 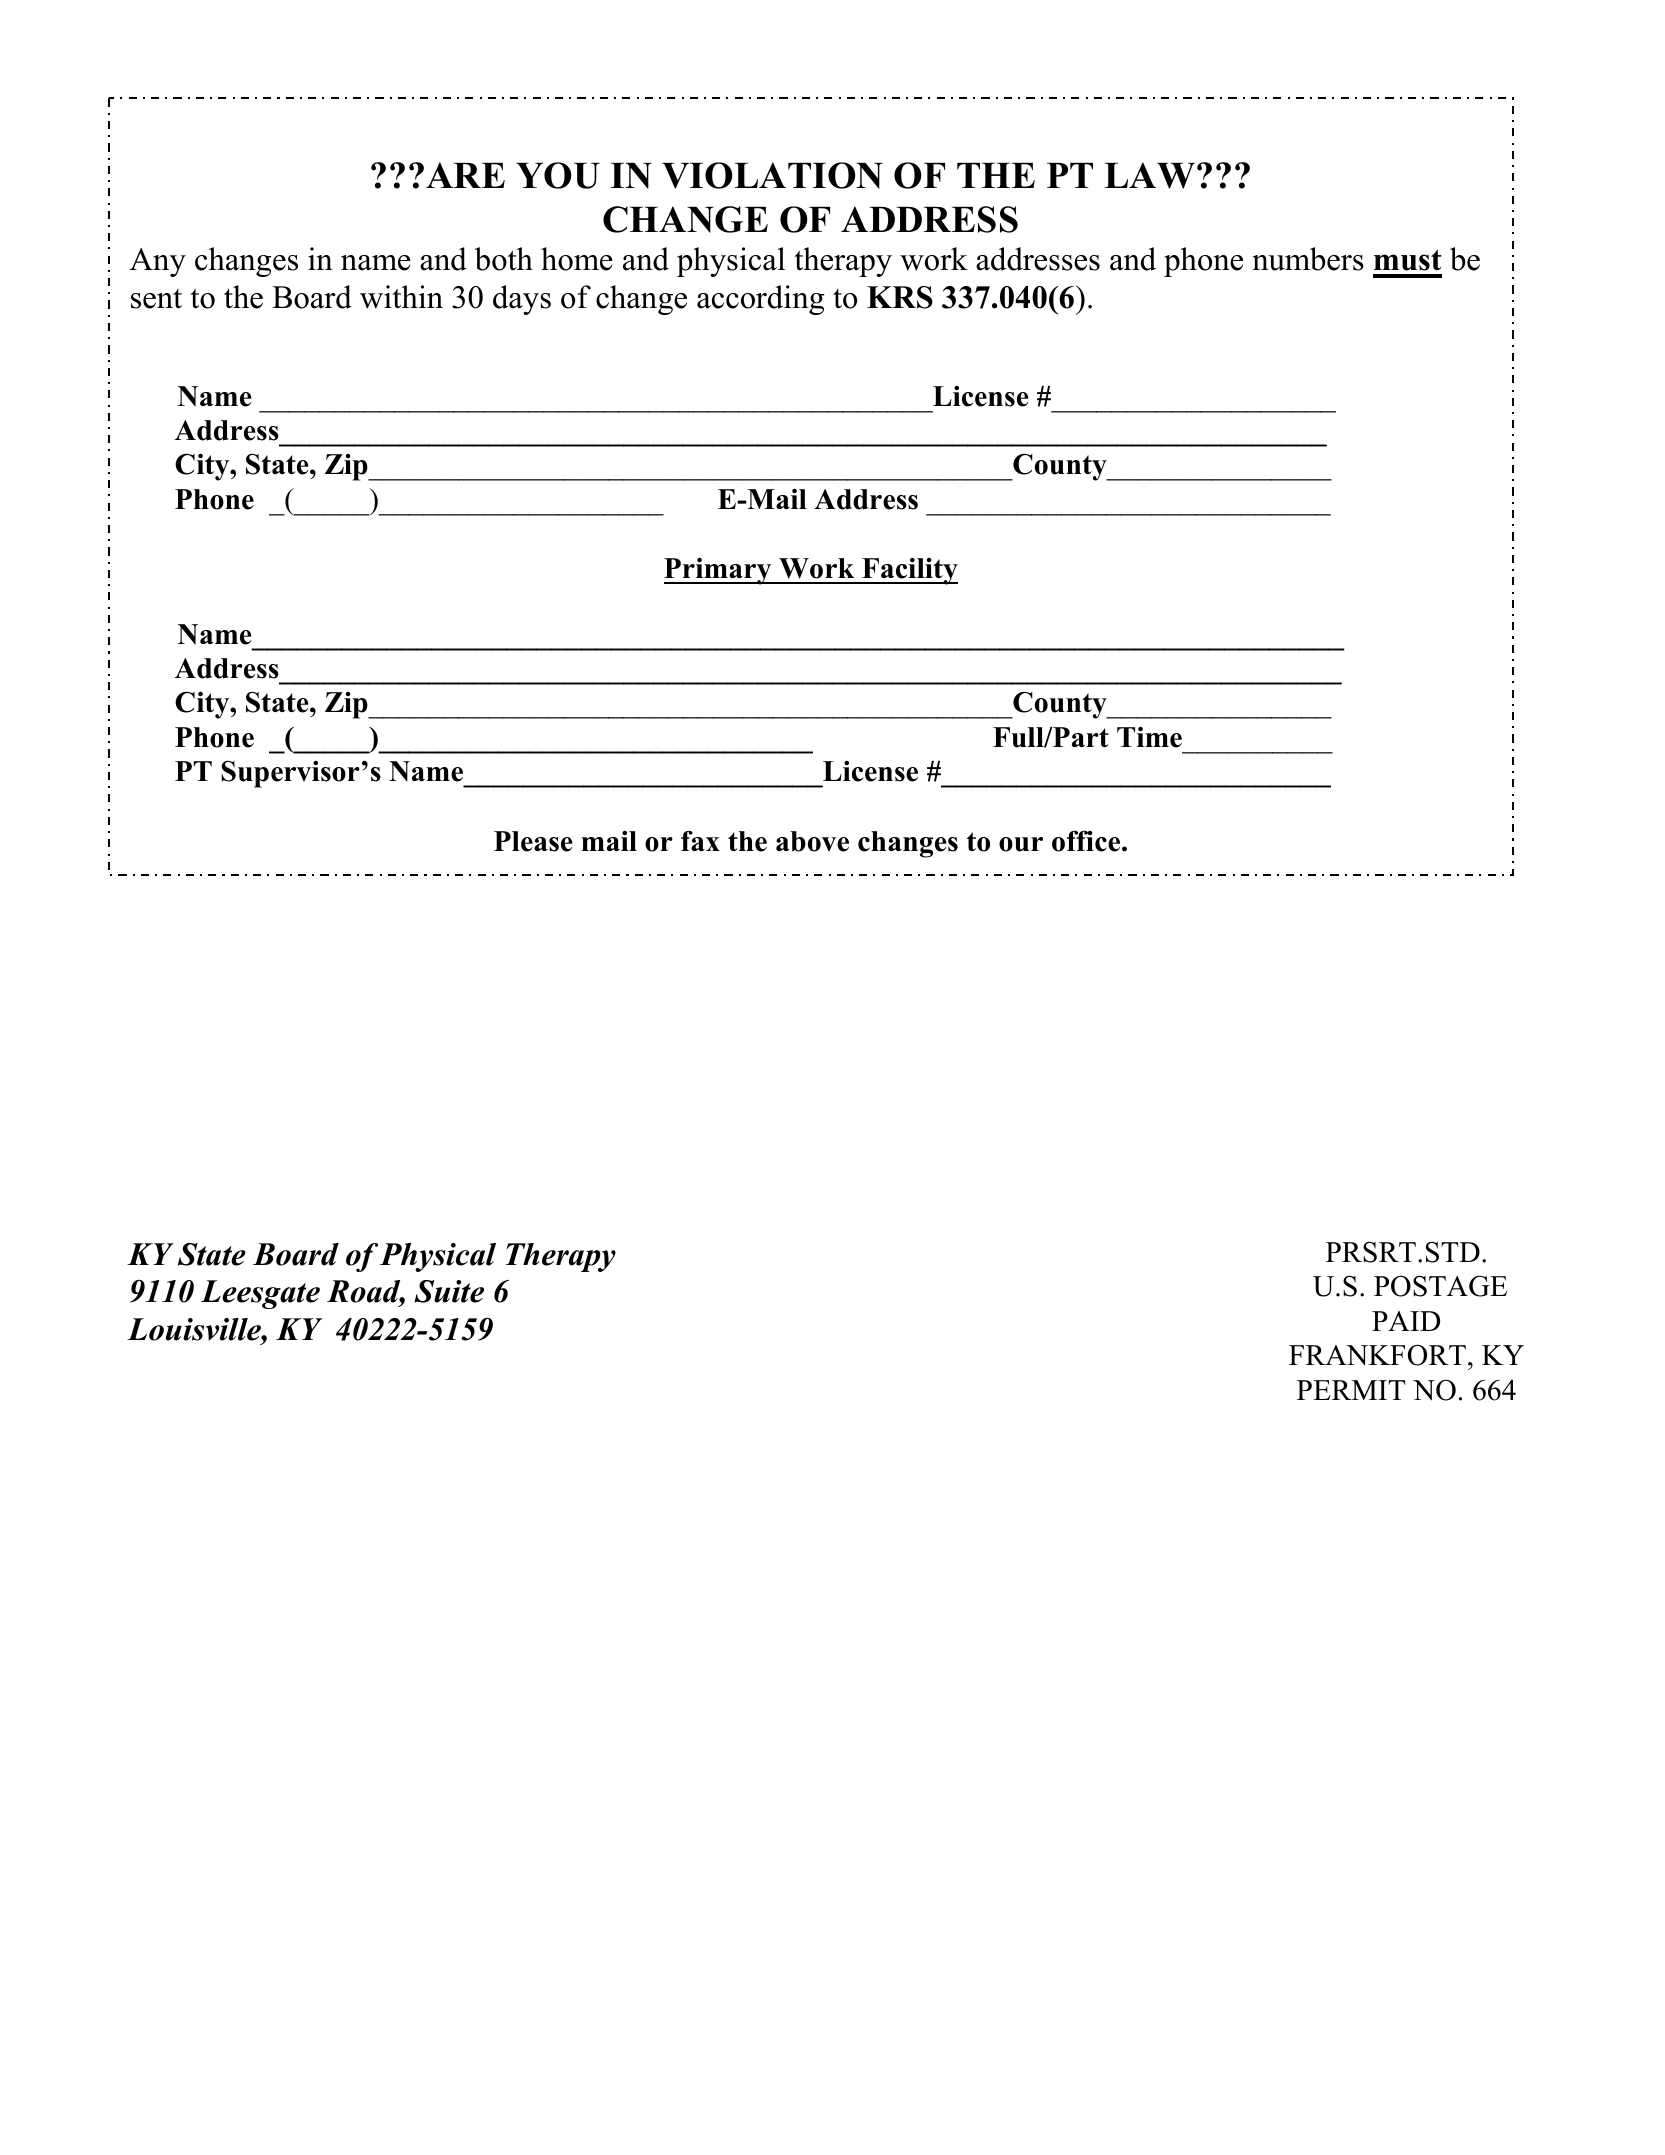 What do you see at coordinates (465, 175) in the screenshot?
I see `ARE` at bounding box center [465, 175].
